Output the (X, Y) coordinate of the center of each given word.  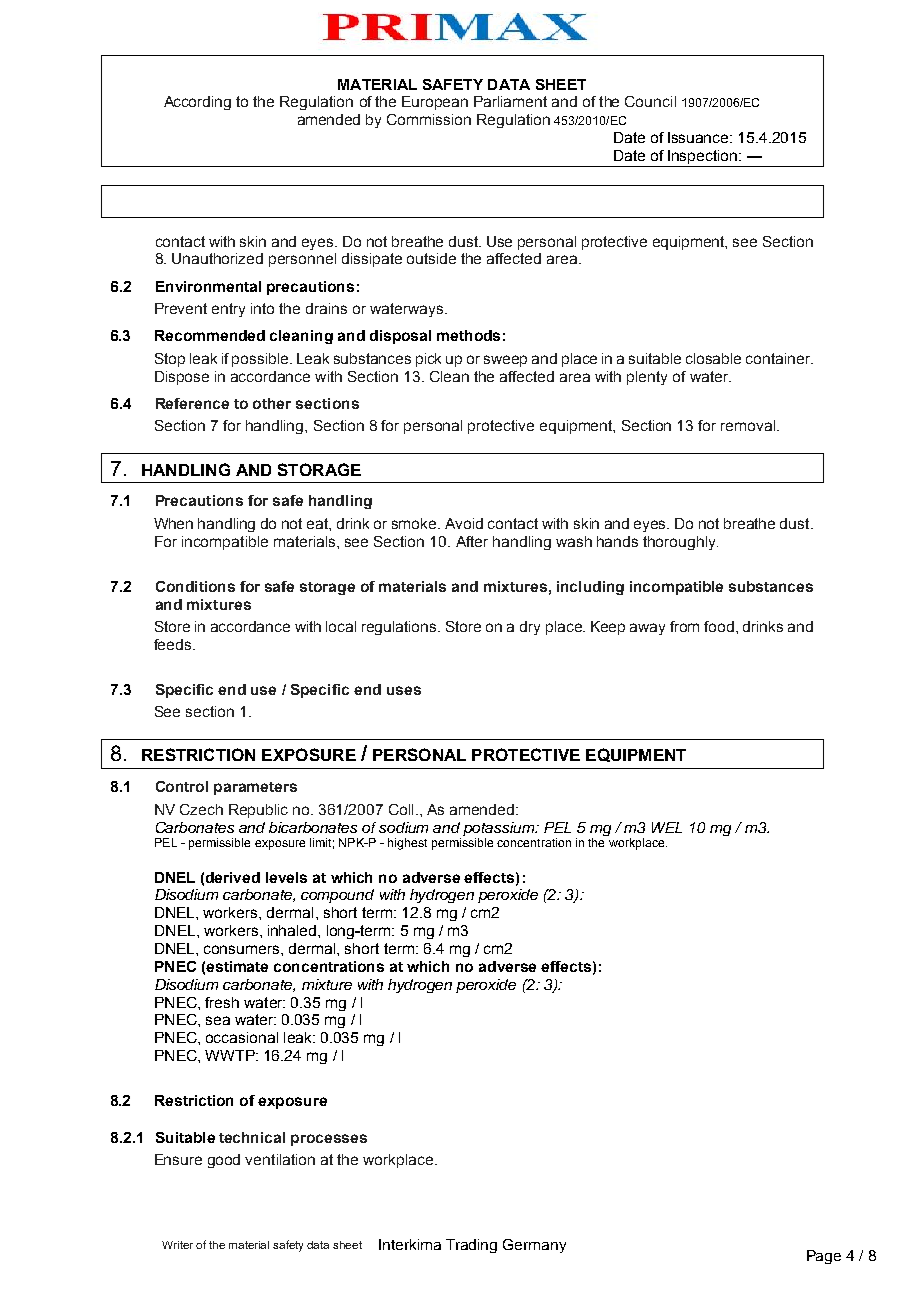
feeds (174, 644)
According (197, 103)
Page (824, 1257)
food (720, 626)
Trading (471, 1246)
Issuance (699, 137)
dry (530, 628)
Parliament (510, 101)
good (224, 1161)
